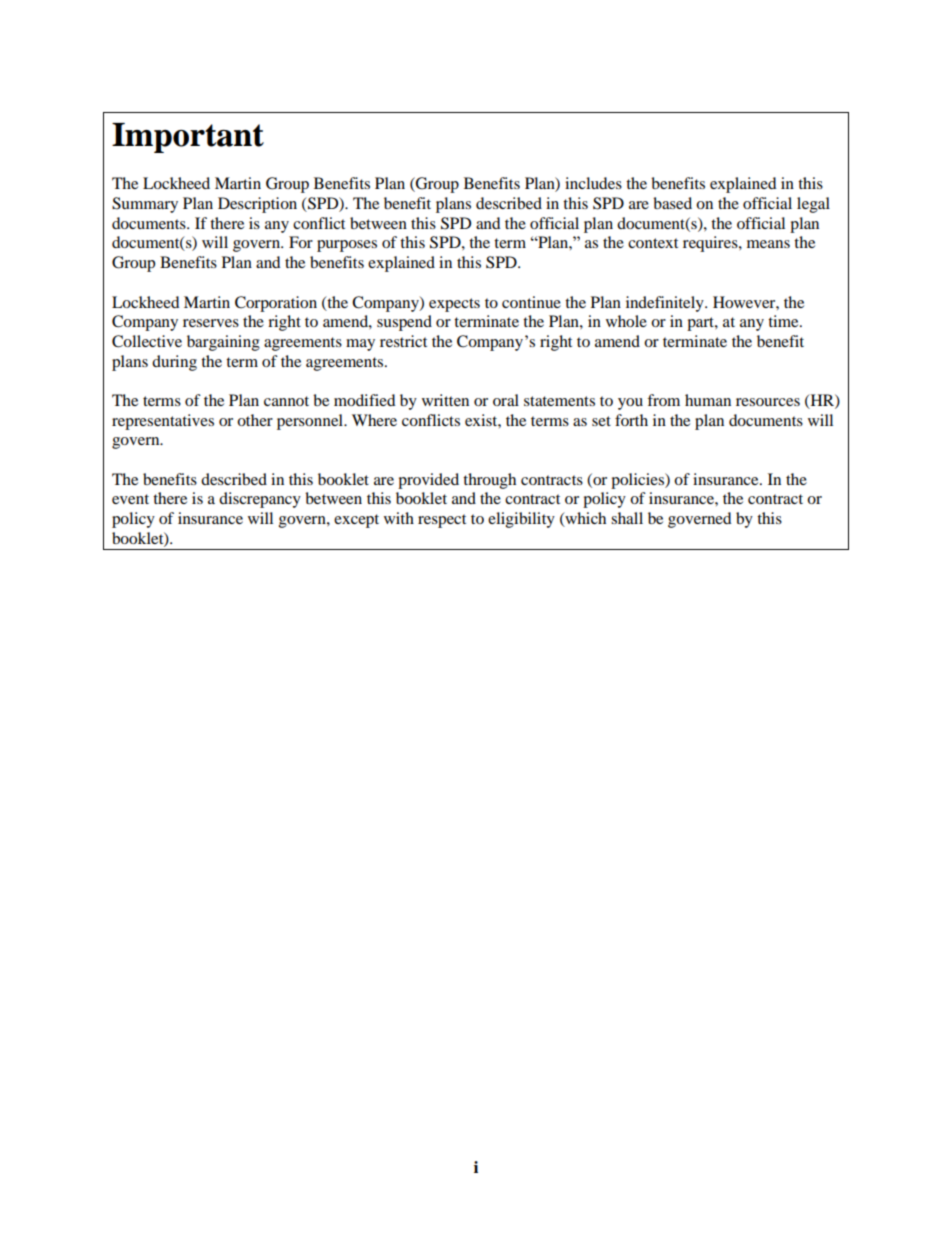 This screenshot has height=1233, width=952. What do you see at coordinates (188, 138) in the screenshot?
I see `Important` at bounding box center [188, 138].
